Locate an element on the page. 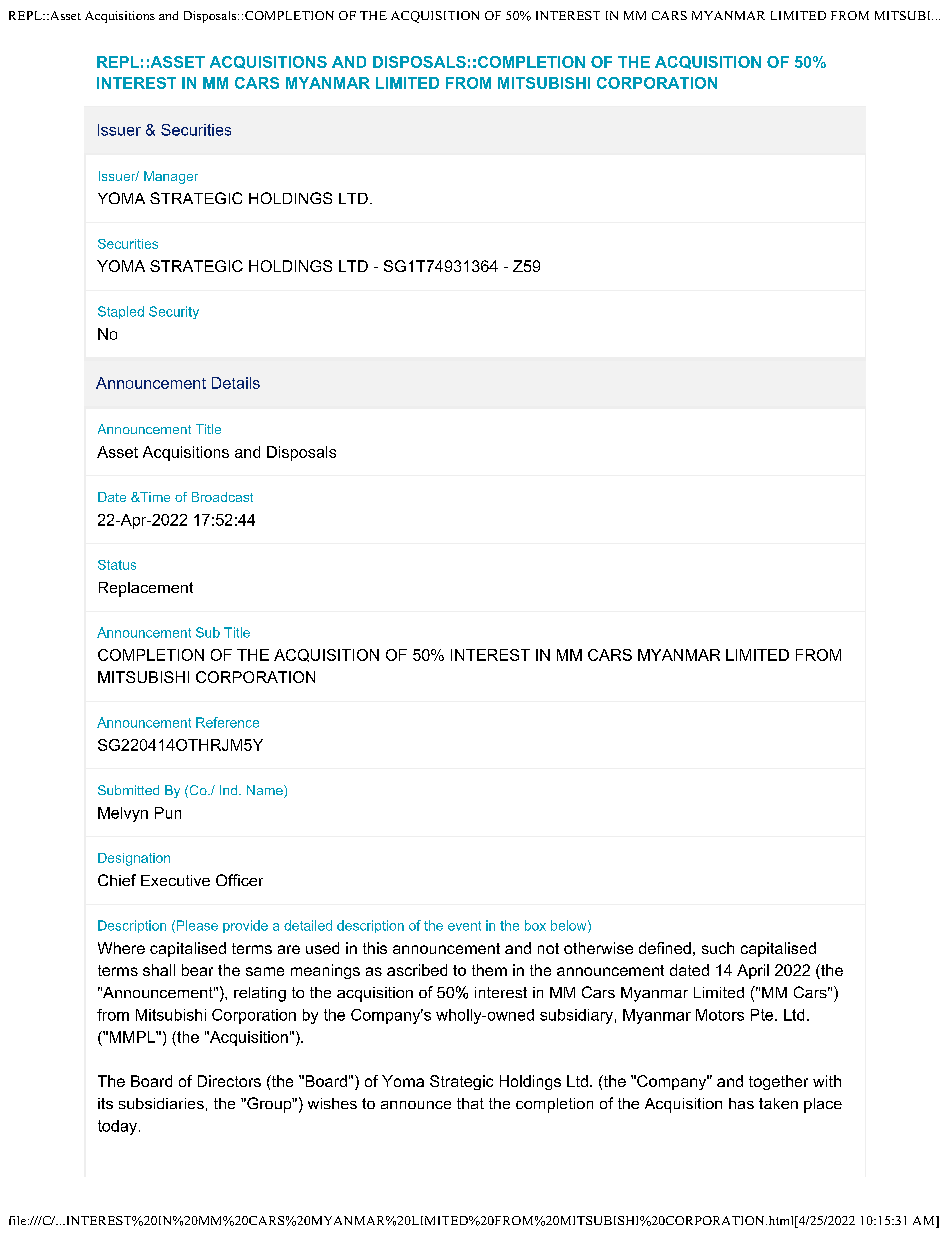 Image resolution: width=952 pixels, height=1233 pixels. Ind is located at coordinates (230, 790).
